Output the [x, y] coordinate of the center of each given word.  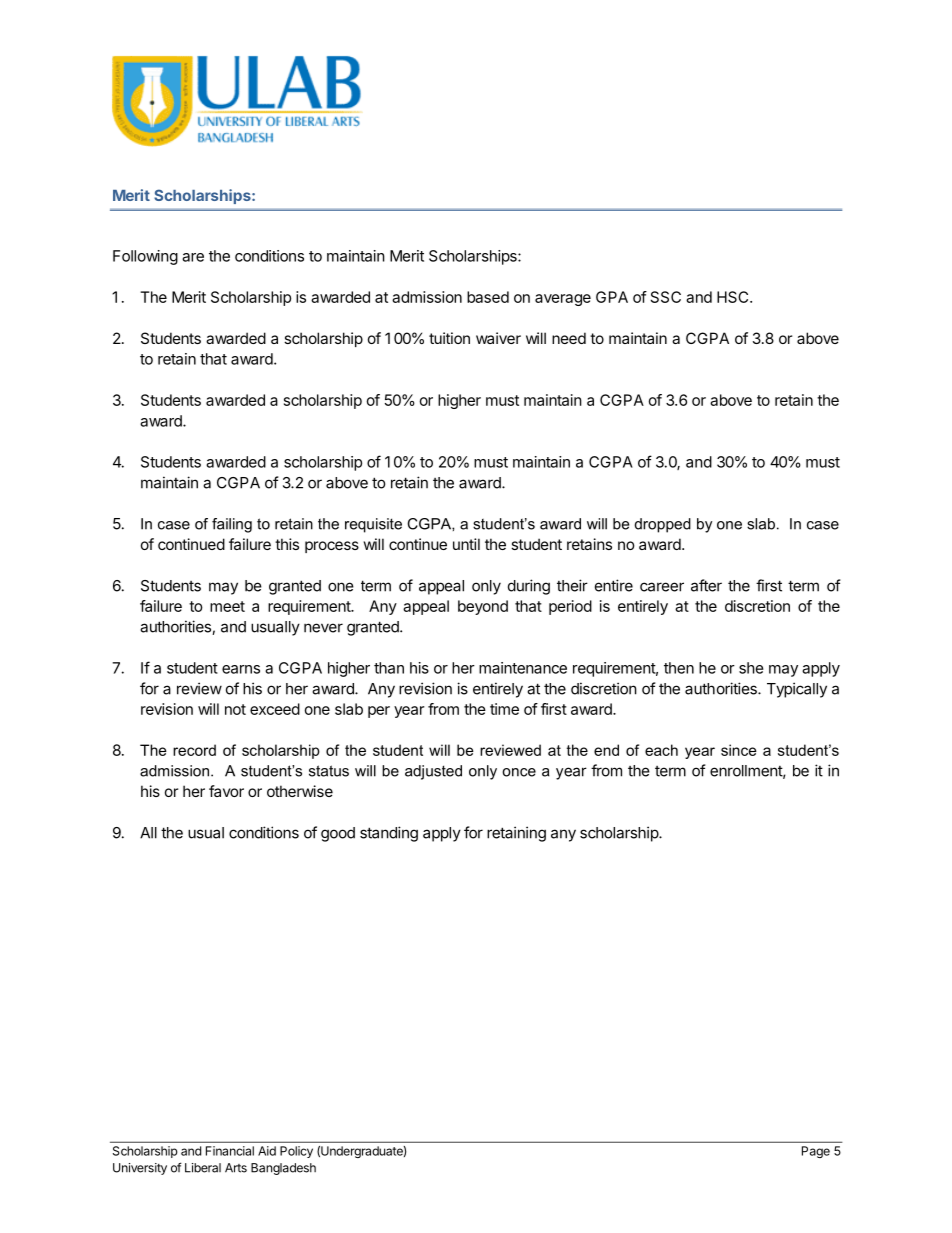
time [504, 709]
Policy [296, 1152]
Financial [230, 1151]
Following [145, 257]
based [488, 297]
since [739, 750]
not [235, 709]
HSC [734, 297]
